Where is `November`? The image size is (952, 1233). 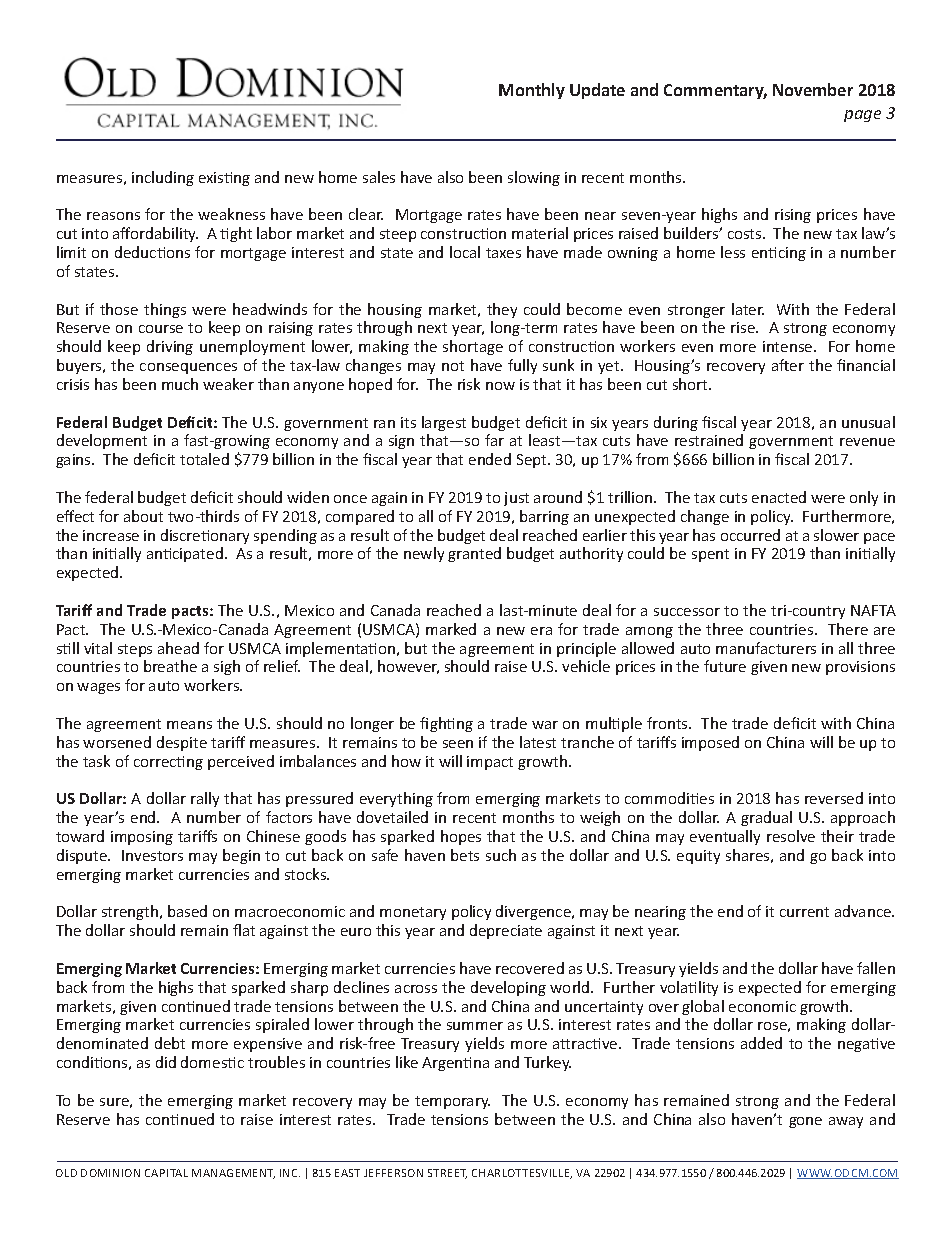
November is located at coordinates (813, 89).
